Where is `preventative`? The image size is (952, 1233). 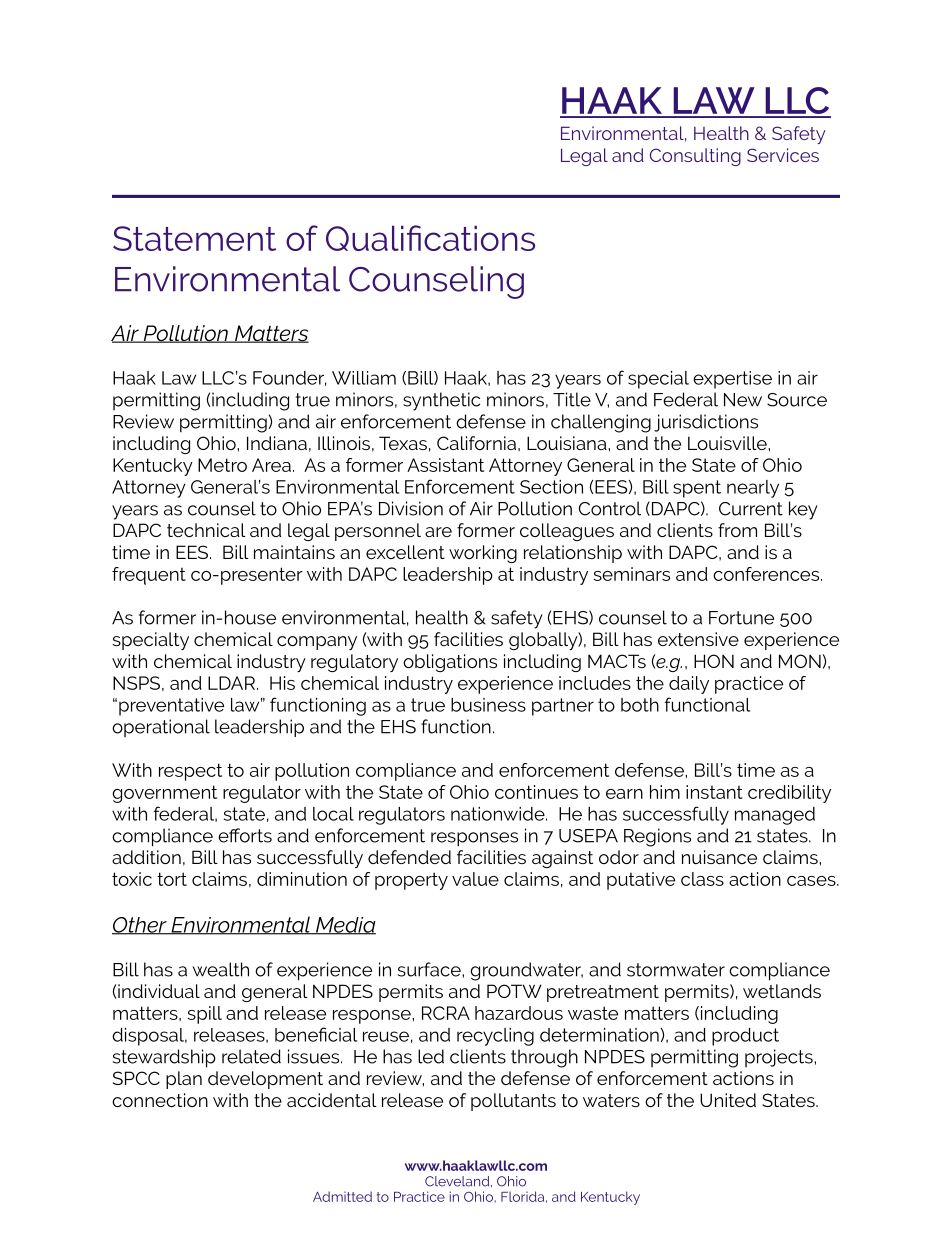 preventative is located at coordinates (171, 707).
